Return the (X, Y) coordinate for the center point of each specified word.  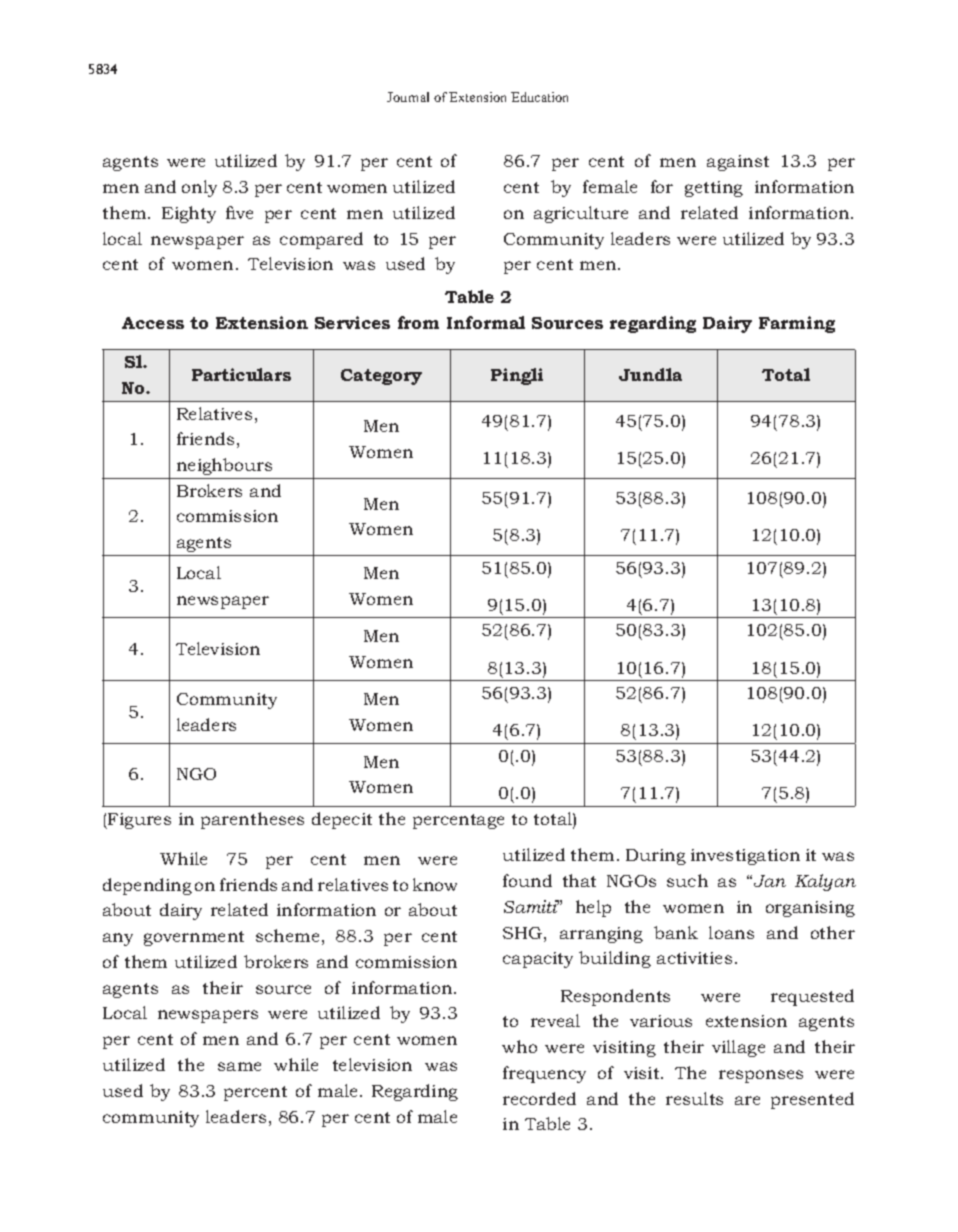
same (239, 1066)
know (435, 884)
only (199, 188)
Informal (486, 322)
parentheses (252, 820)
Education (539, 97)
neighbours (224, 466)
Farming (797, 324)
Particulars (241, 374)
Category (381, 377)
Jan (770, 881)
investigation (745, 857)
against (738, 163)
